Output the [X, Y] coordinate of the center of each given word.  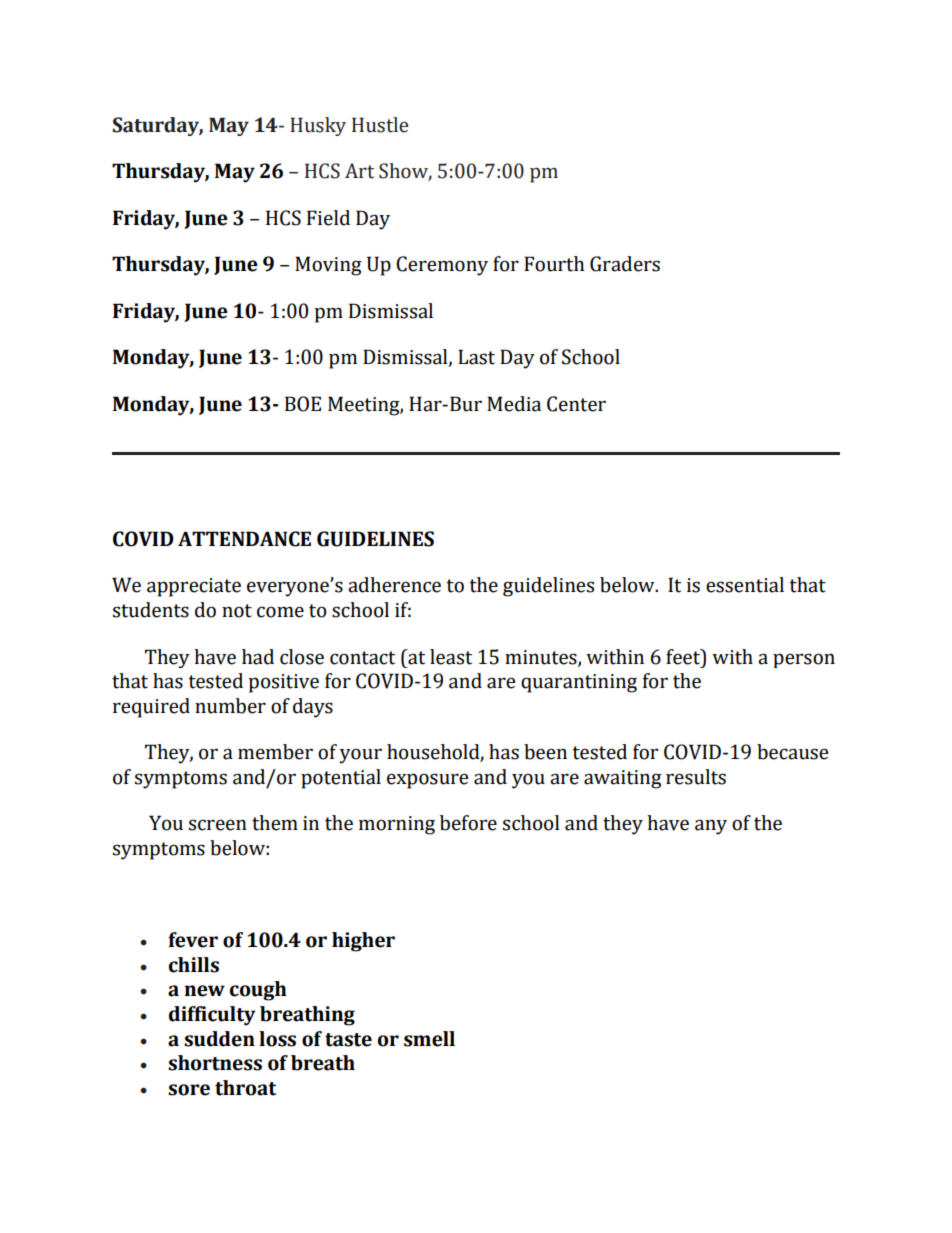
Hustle [380, 125]
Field [328, 218]
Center [576, 404]
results [696, 777]
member [275, 752]
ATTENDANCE [244, 539]
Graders [625, 264]
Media [514, 404]
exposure [427, 781]
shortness [215, 1063]
